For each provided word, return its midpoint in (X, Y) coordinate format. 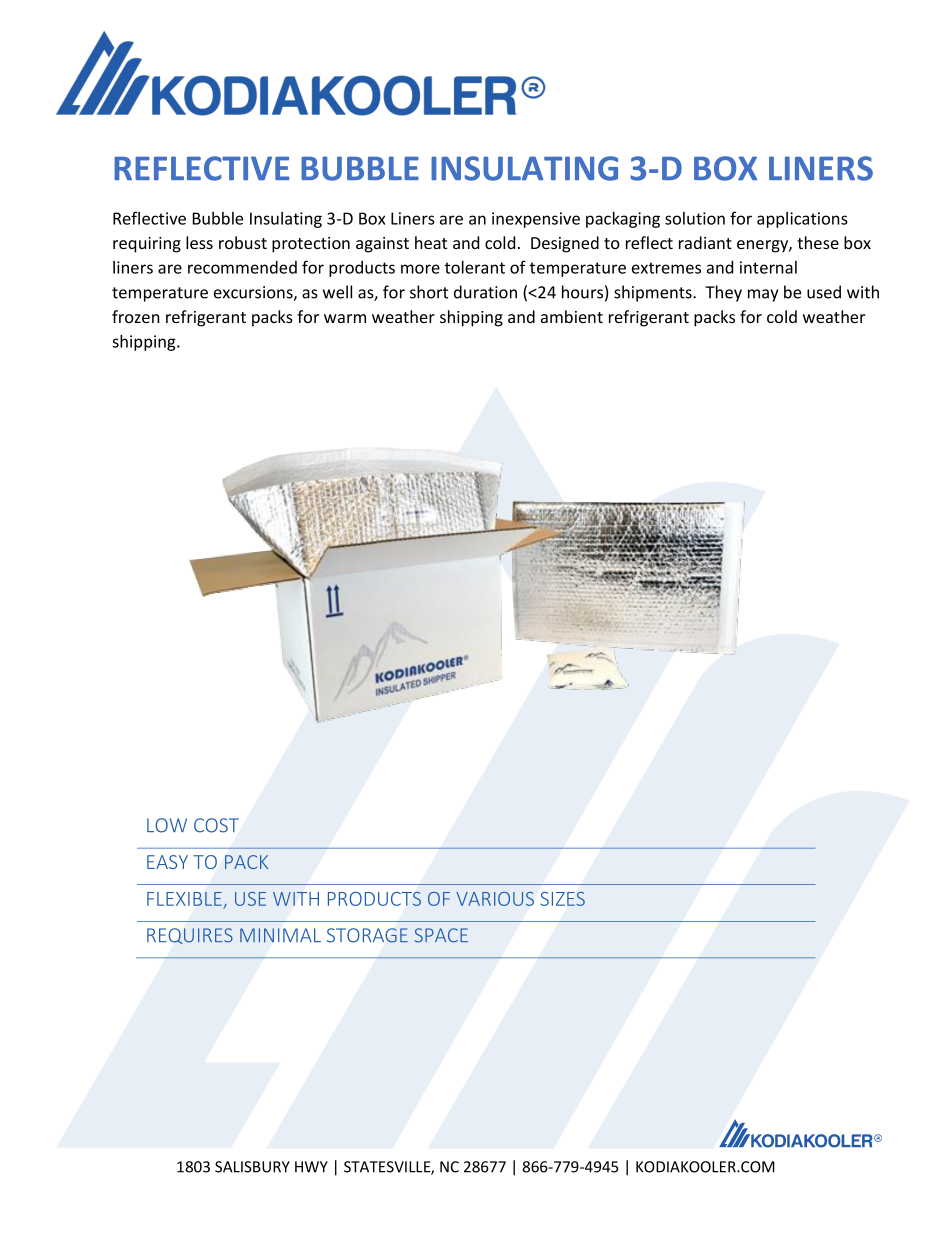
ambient (572, 316)
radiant (705, 242)
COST (216, 825)
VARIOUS (495, 899)
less (199, 242)
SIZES (562, 899)
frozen (136, 316)
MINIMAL (280, 935)
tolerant (475, 267)
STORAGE (367, 935)
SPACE (441, 935)
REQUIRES (190, 936)
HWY (311, 1167)
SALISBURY (252, 1167)
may (763, 295)
